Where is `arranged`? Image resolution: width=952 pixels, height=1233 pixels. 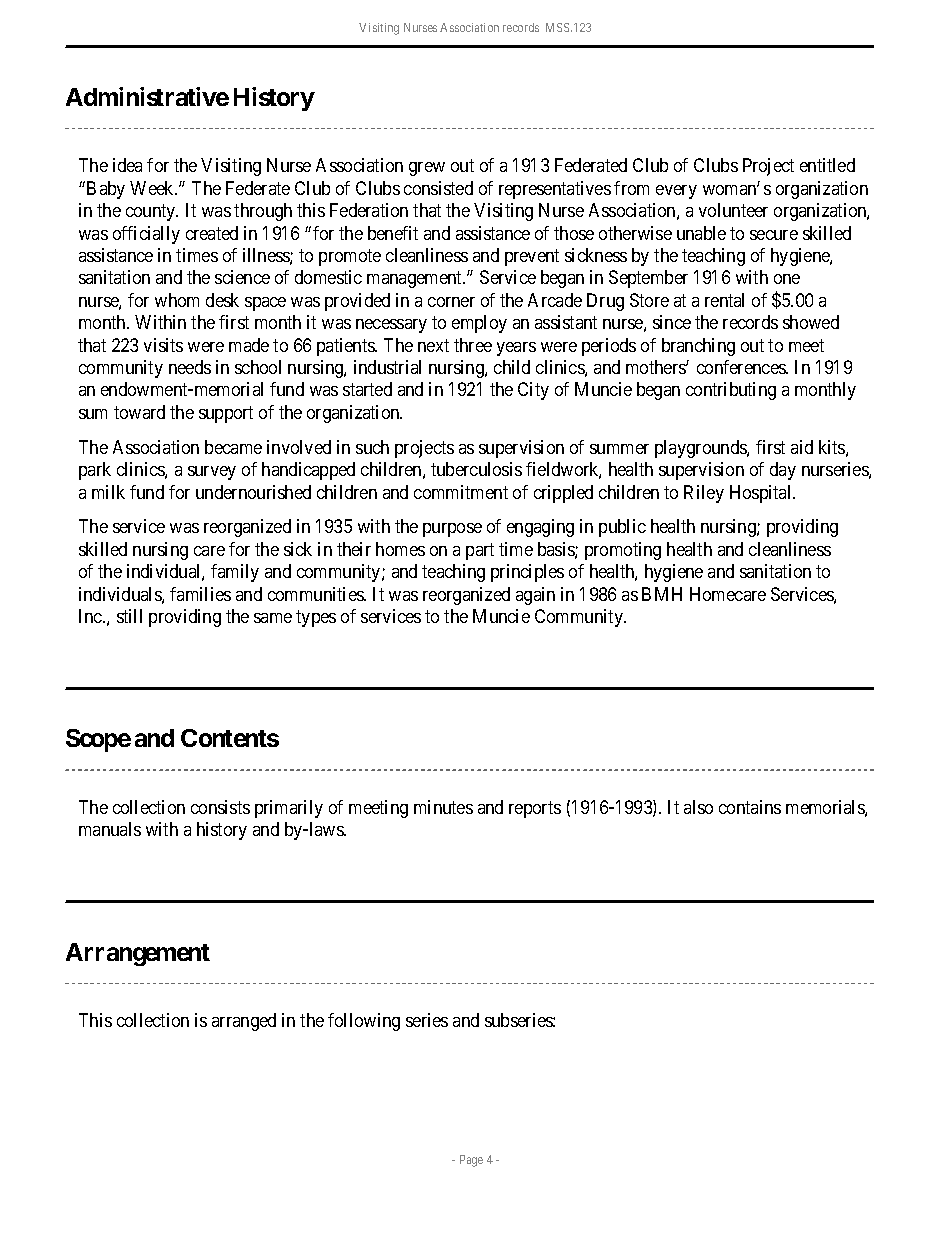 arranged is located at coordinates (244, 1022).
